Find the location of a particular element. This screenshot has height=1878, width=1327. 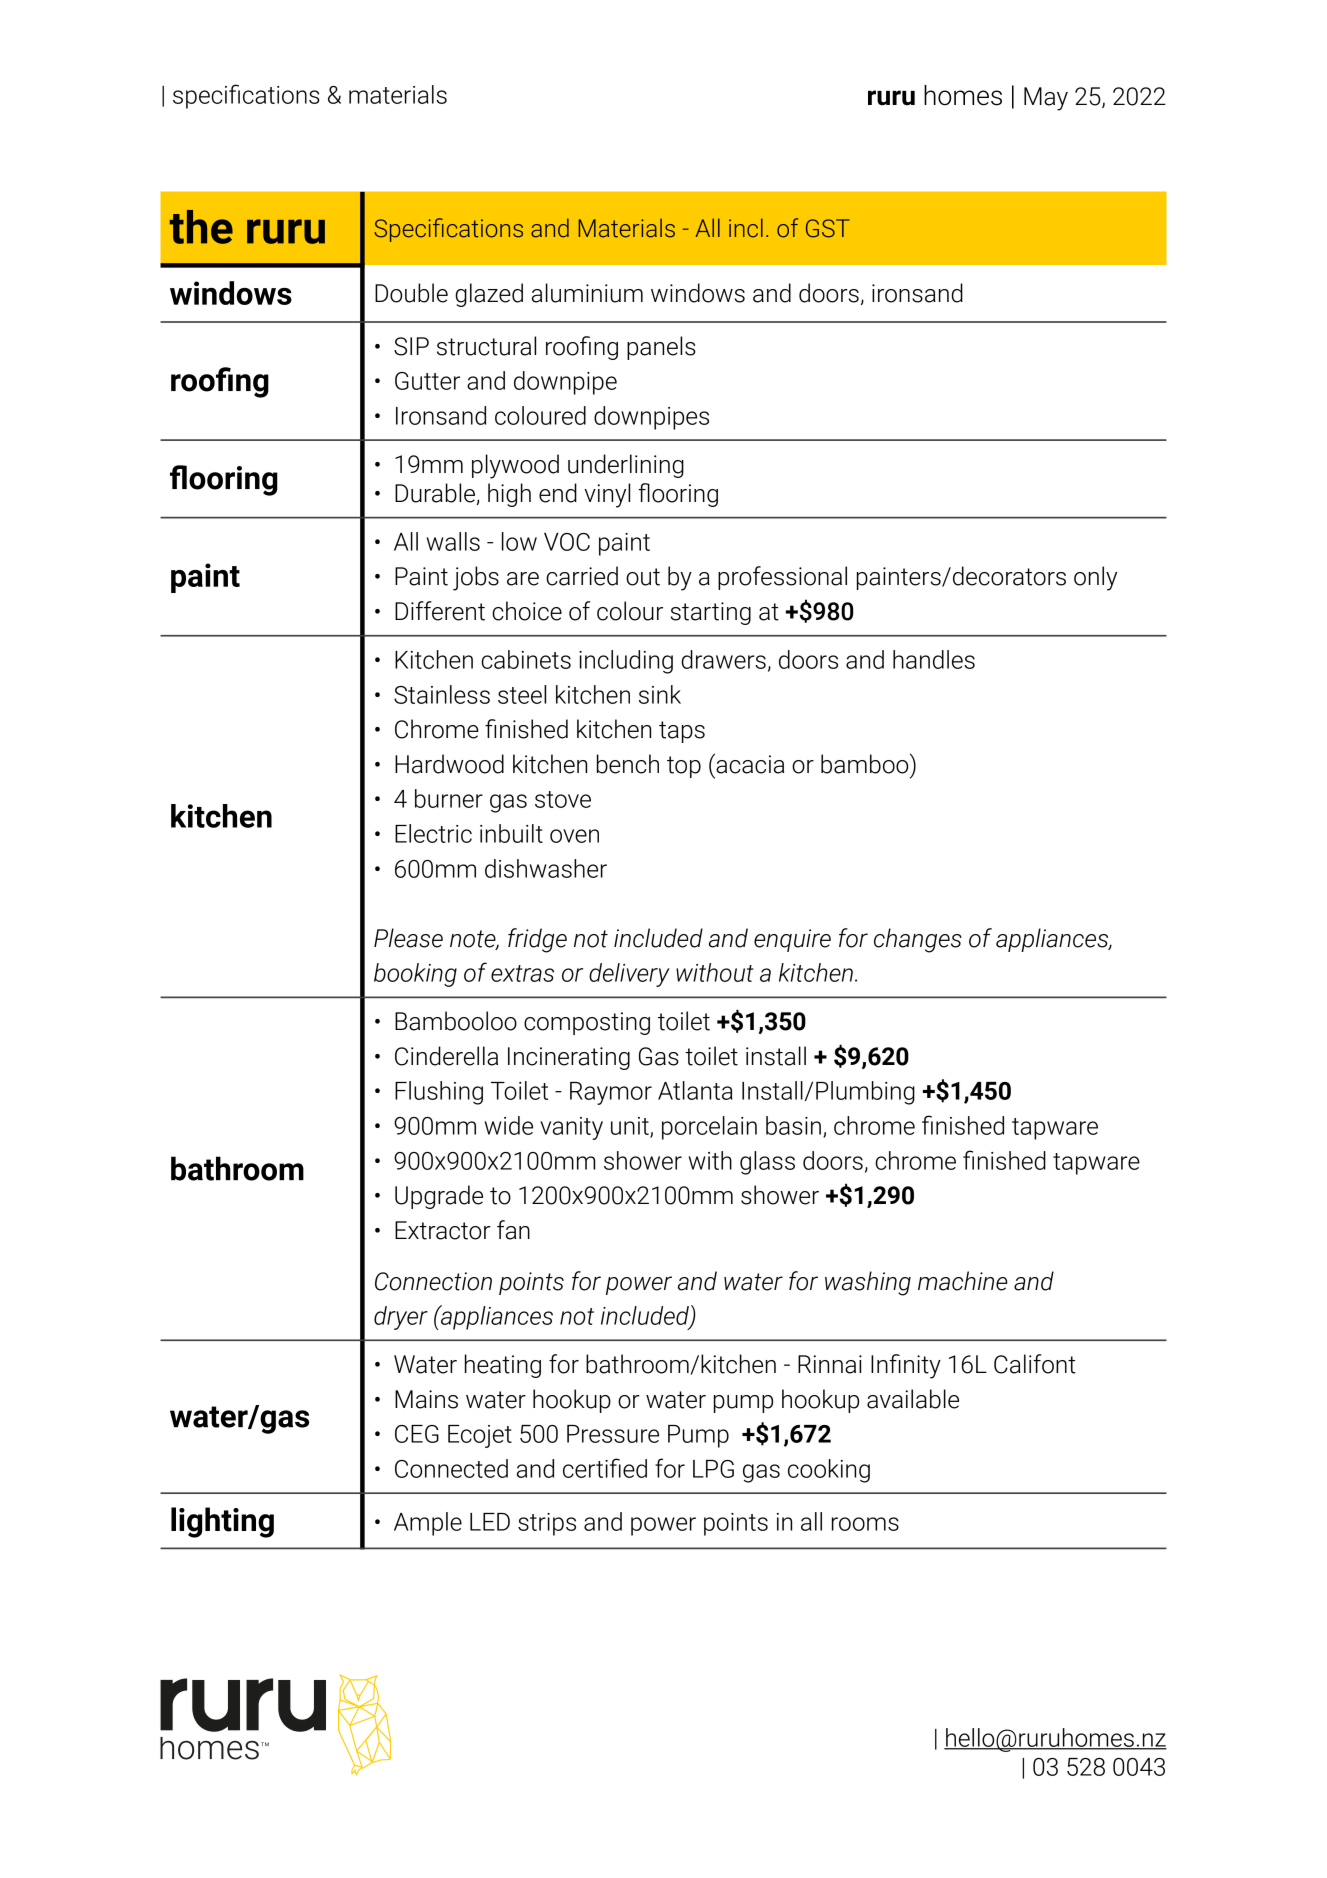

May is located at coordinates (1046, 99).
